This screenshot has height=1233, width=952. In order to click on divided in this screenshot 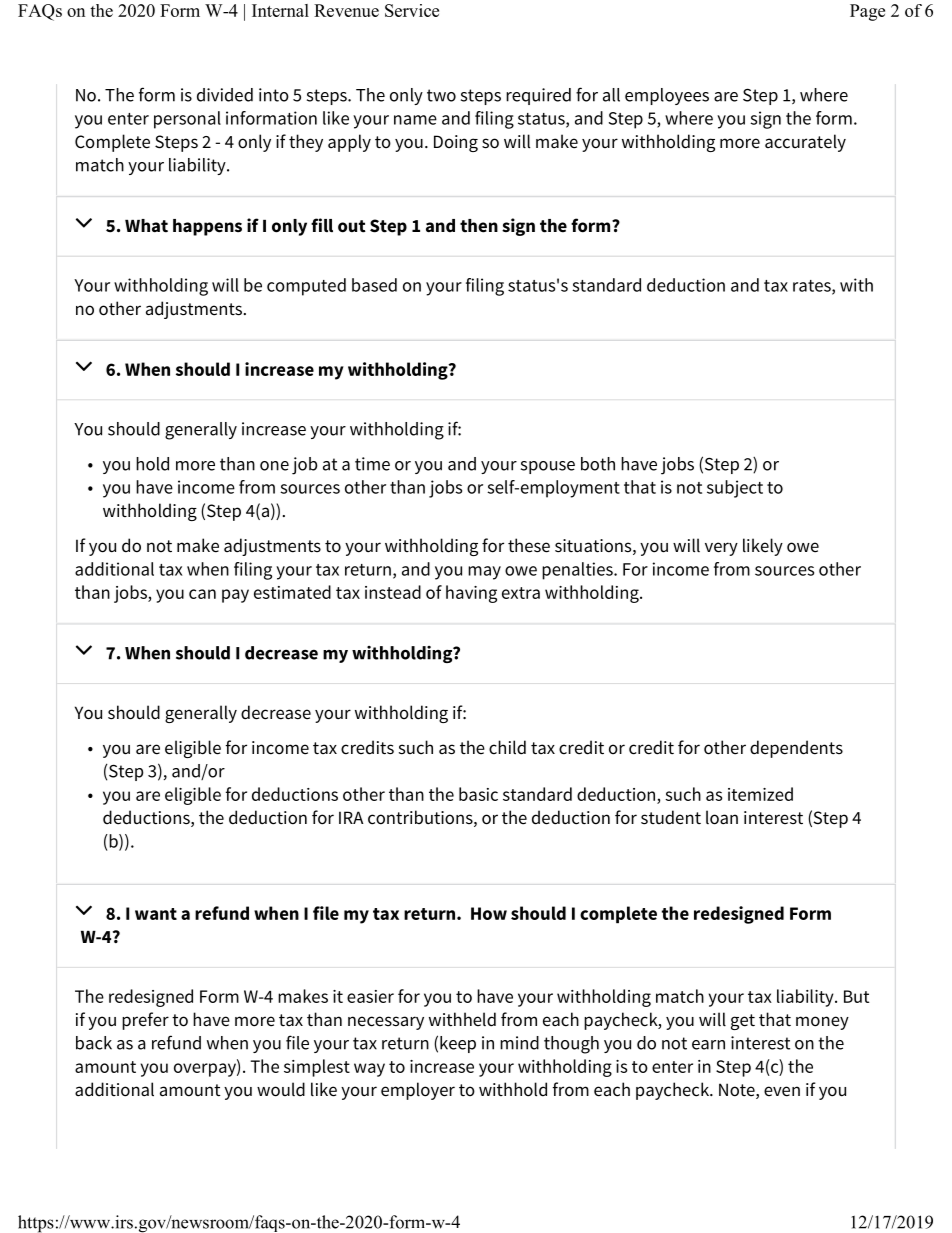, I will do `click(225, 95)`.
